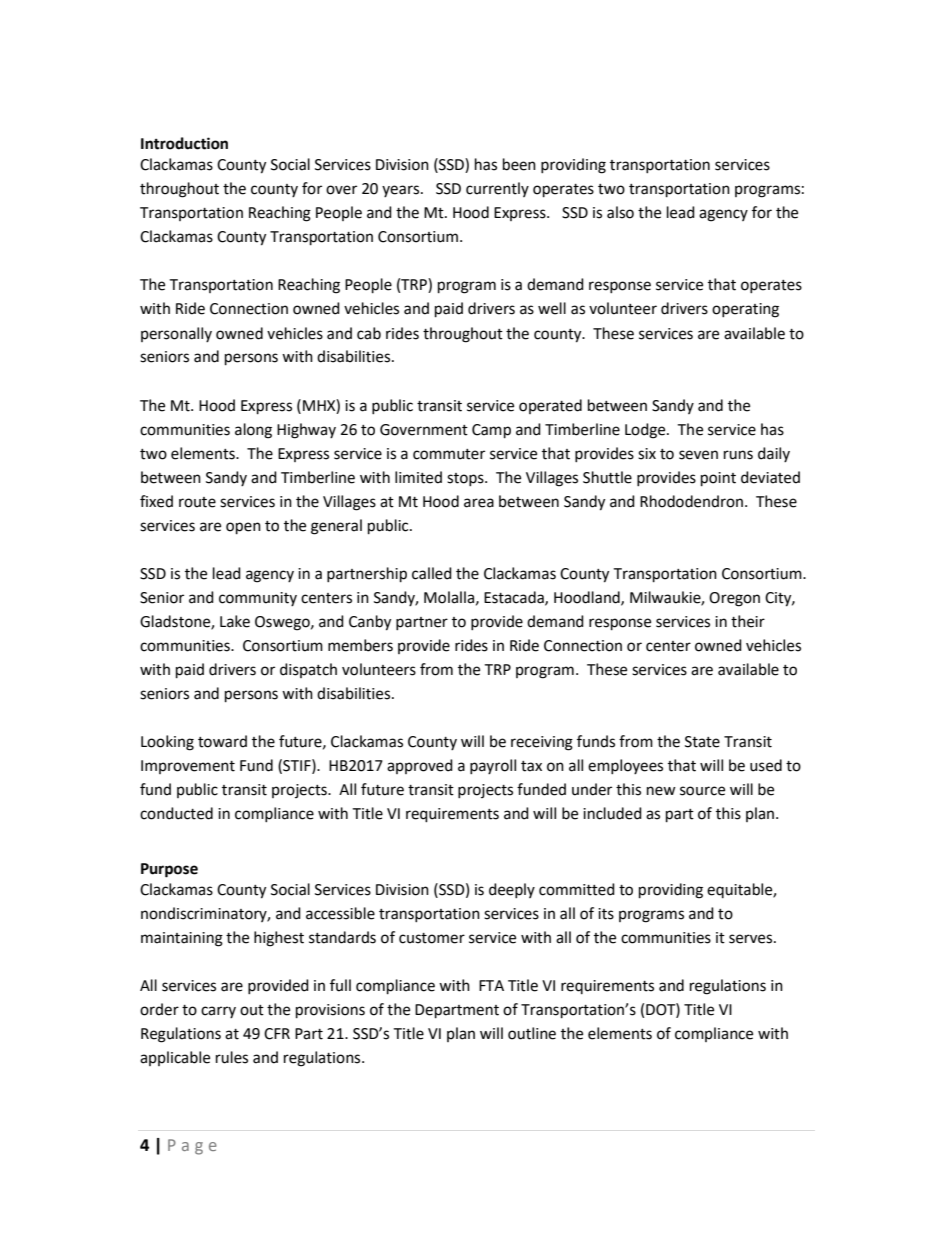 This image has width=952, height=1233. What do you see at coordinates (606, 914) in the image?
I see `its` at bounding box center [606, 914].
